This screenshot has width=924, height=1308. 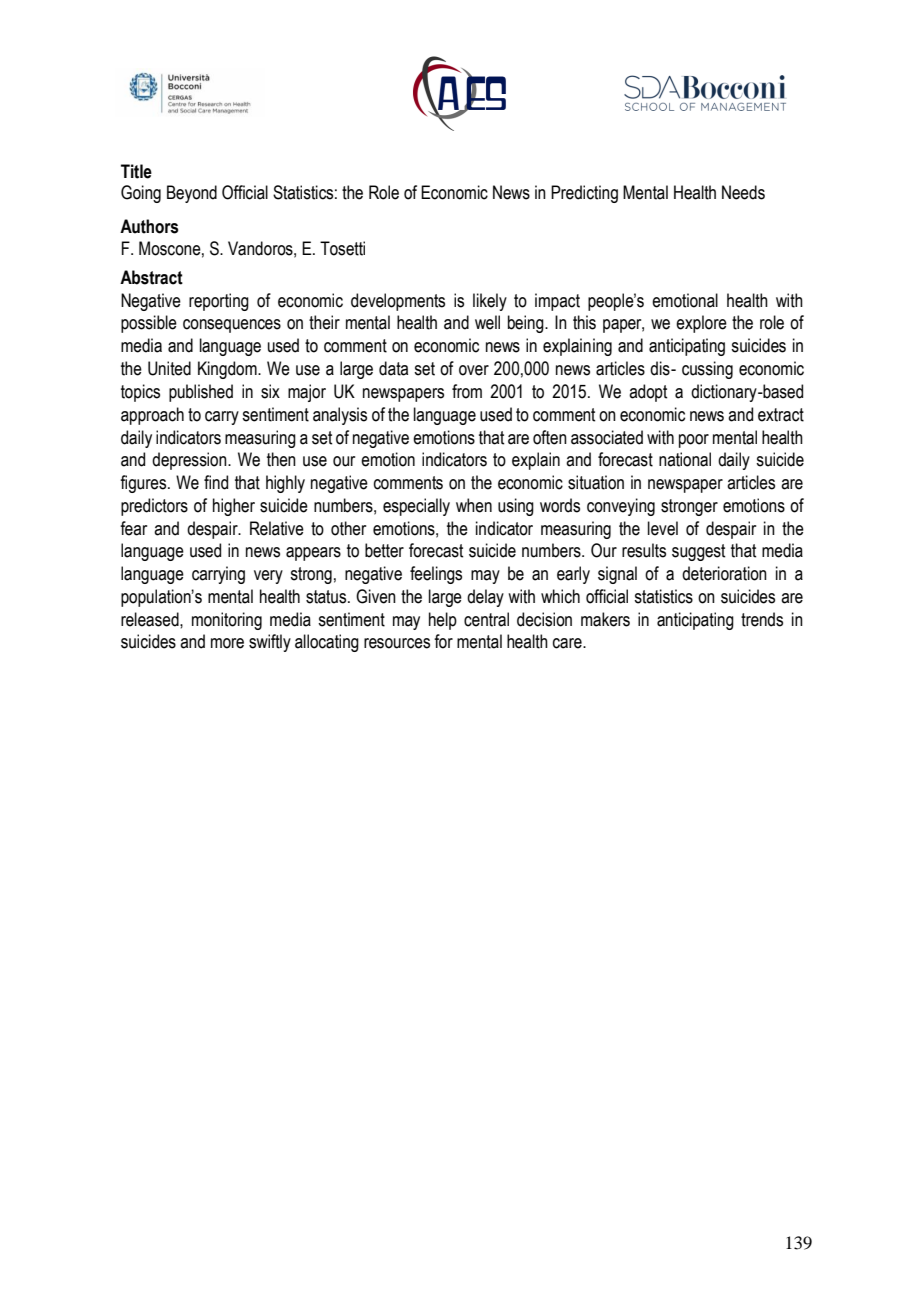 What do you see at coordinates (201, 393) in the screenshot?
I see `published` at bounding box center [201, 393].
